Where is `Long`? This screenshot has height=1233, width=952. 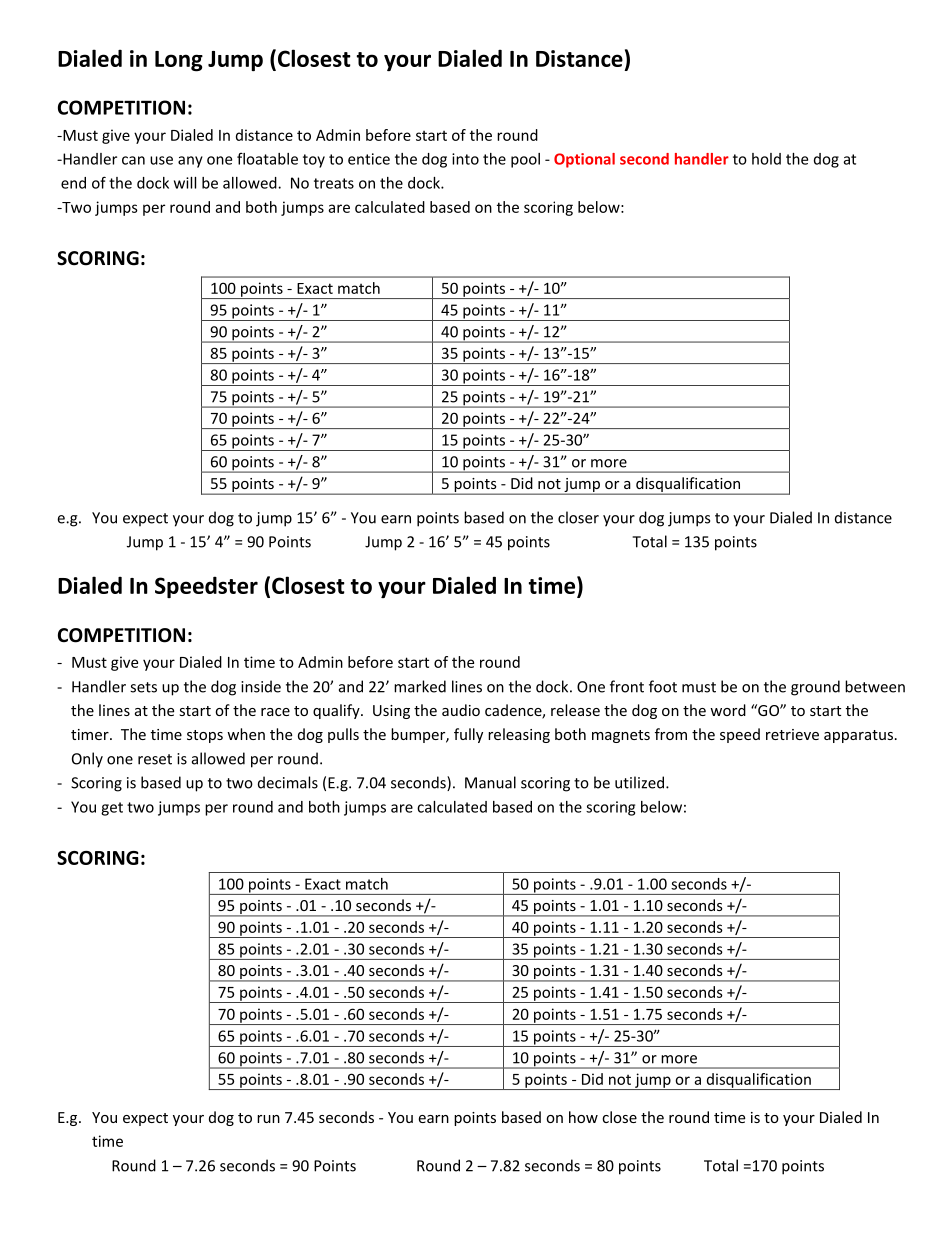
Long is located at coordinates (179, 61).
